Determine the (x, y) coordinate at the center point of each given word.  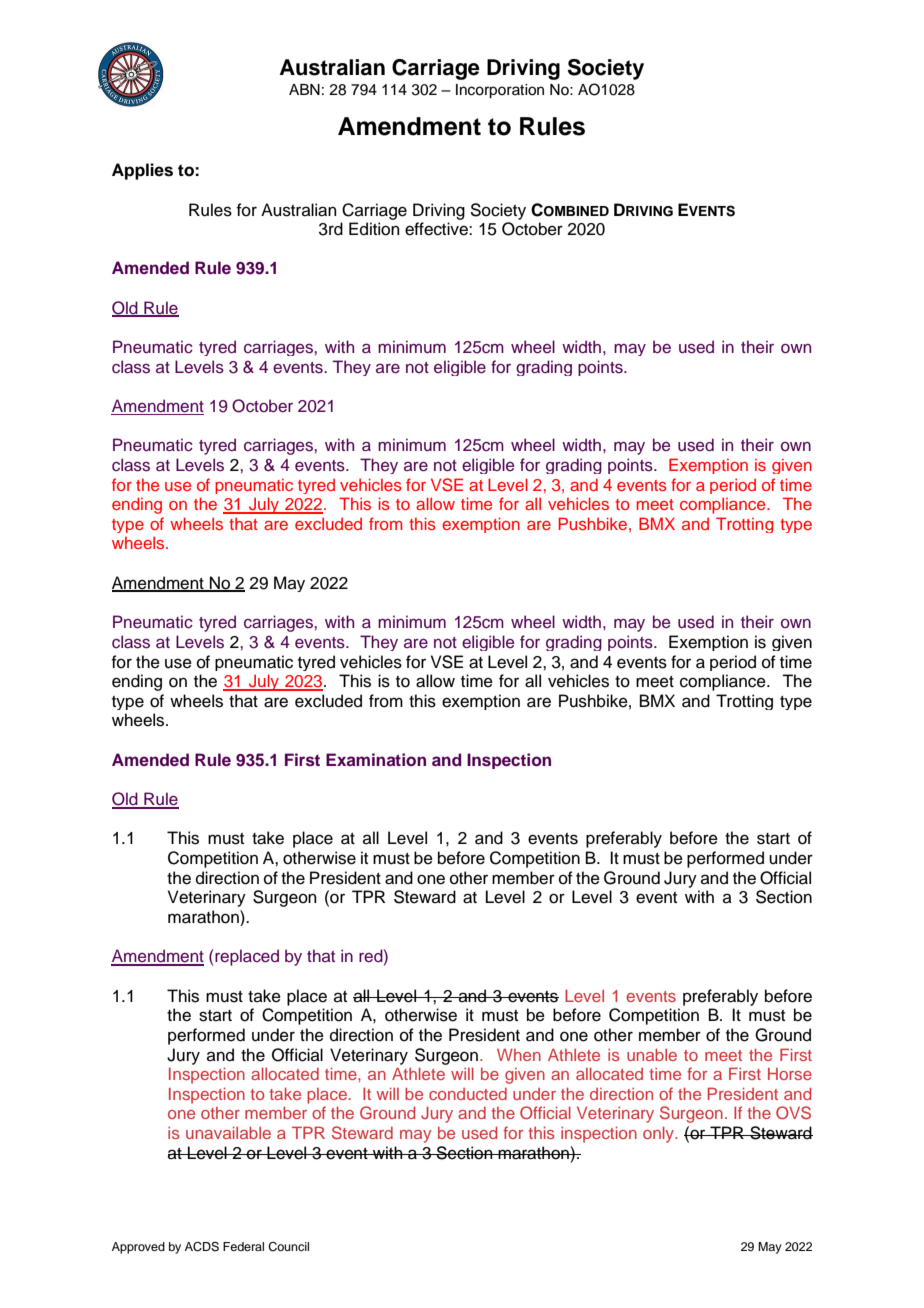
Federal (243, 1246)
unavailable (228, 1133)
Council (288, 1247)
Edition (374, 229)
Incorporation (500, 91)
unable (652, 1055)
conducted (468, 1094)
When (519, 1054)
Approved (138, 1248)
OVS (793, 1113)
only (659, 1135)
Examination (376, 759)
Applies (142, 171)
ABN (304, 89)
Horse (790, 1074)
